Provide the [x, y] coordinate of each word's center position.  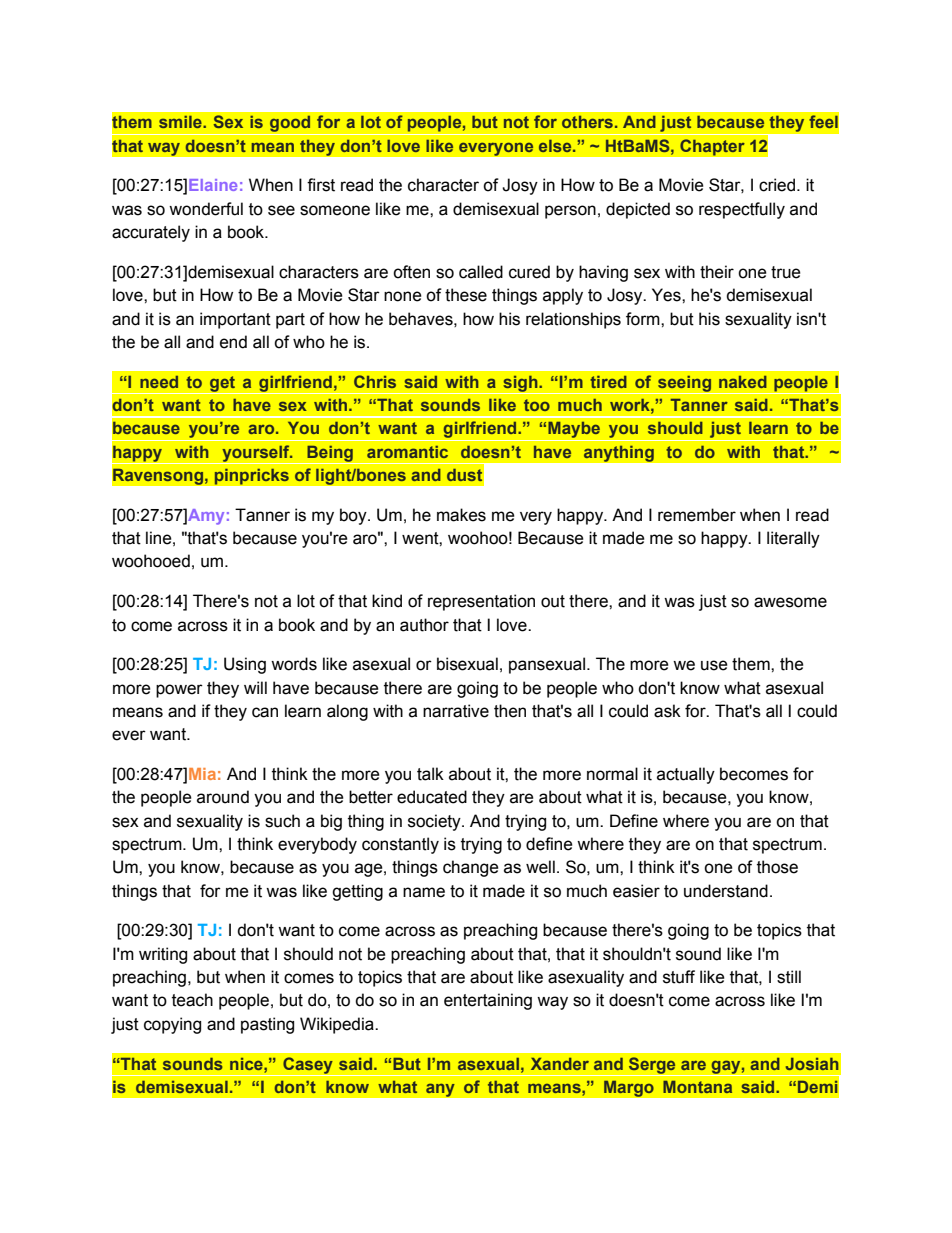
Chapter [712, 147]
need [159, 382]
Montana [697, 1087]
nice [247, 1064]
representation [481, 602]
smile [181, 122]
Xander [560, 1064]
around [223, 797]
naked [743, 382]
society [435, 822]
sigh [520, 385]
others [587, 122]
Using [245, 665]
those [777, 867]
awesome [790, 602]
